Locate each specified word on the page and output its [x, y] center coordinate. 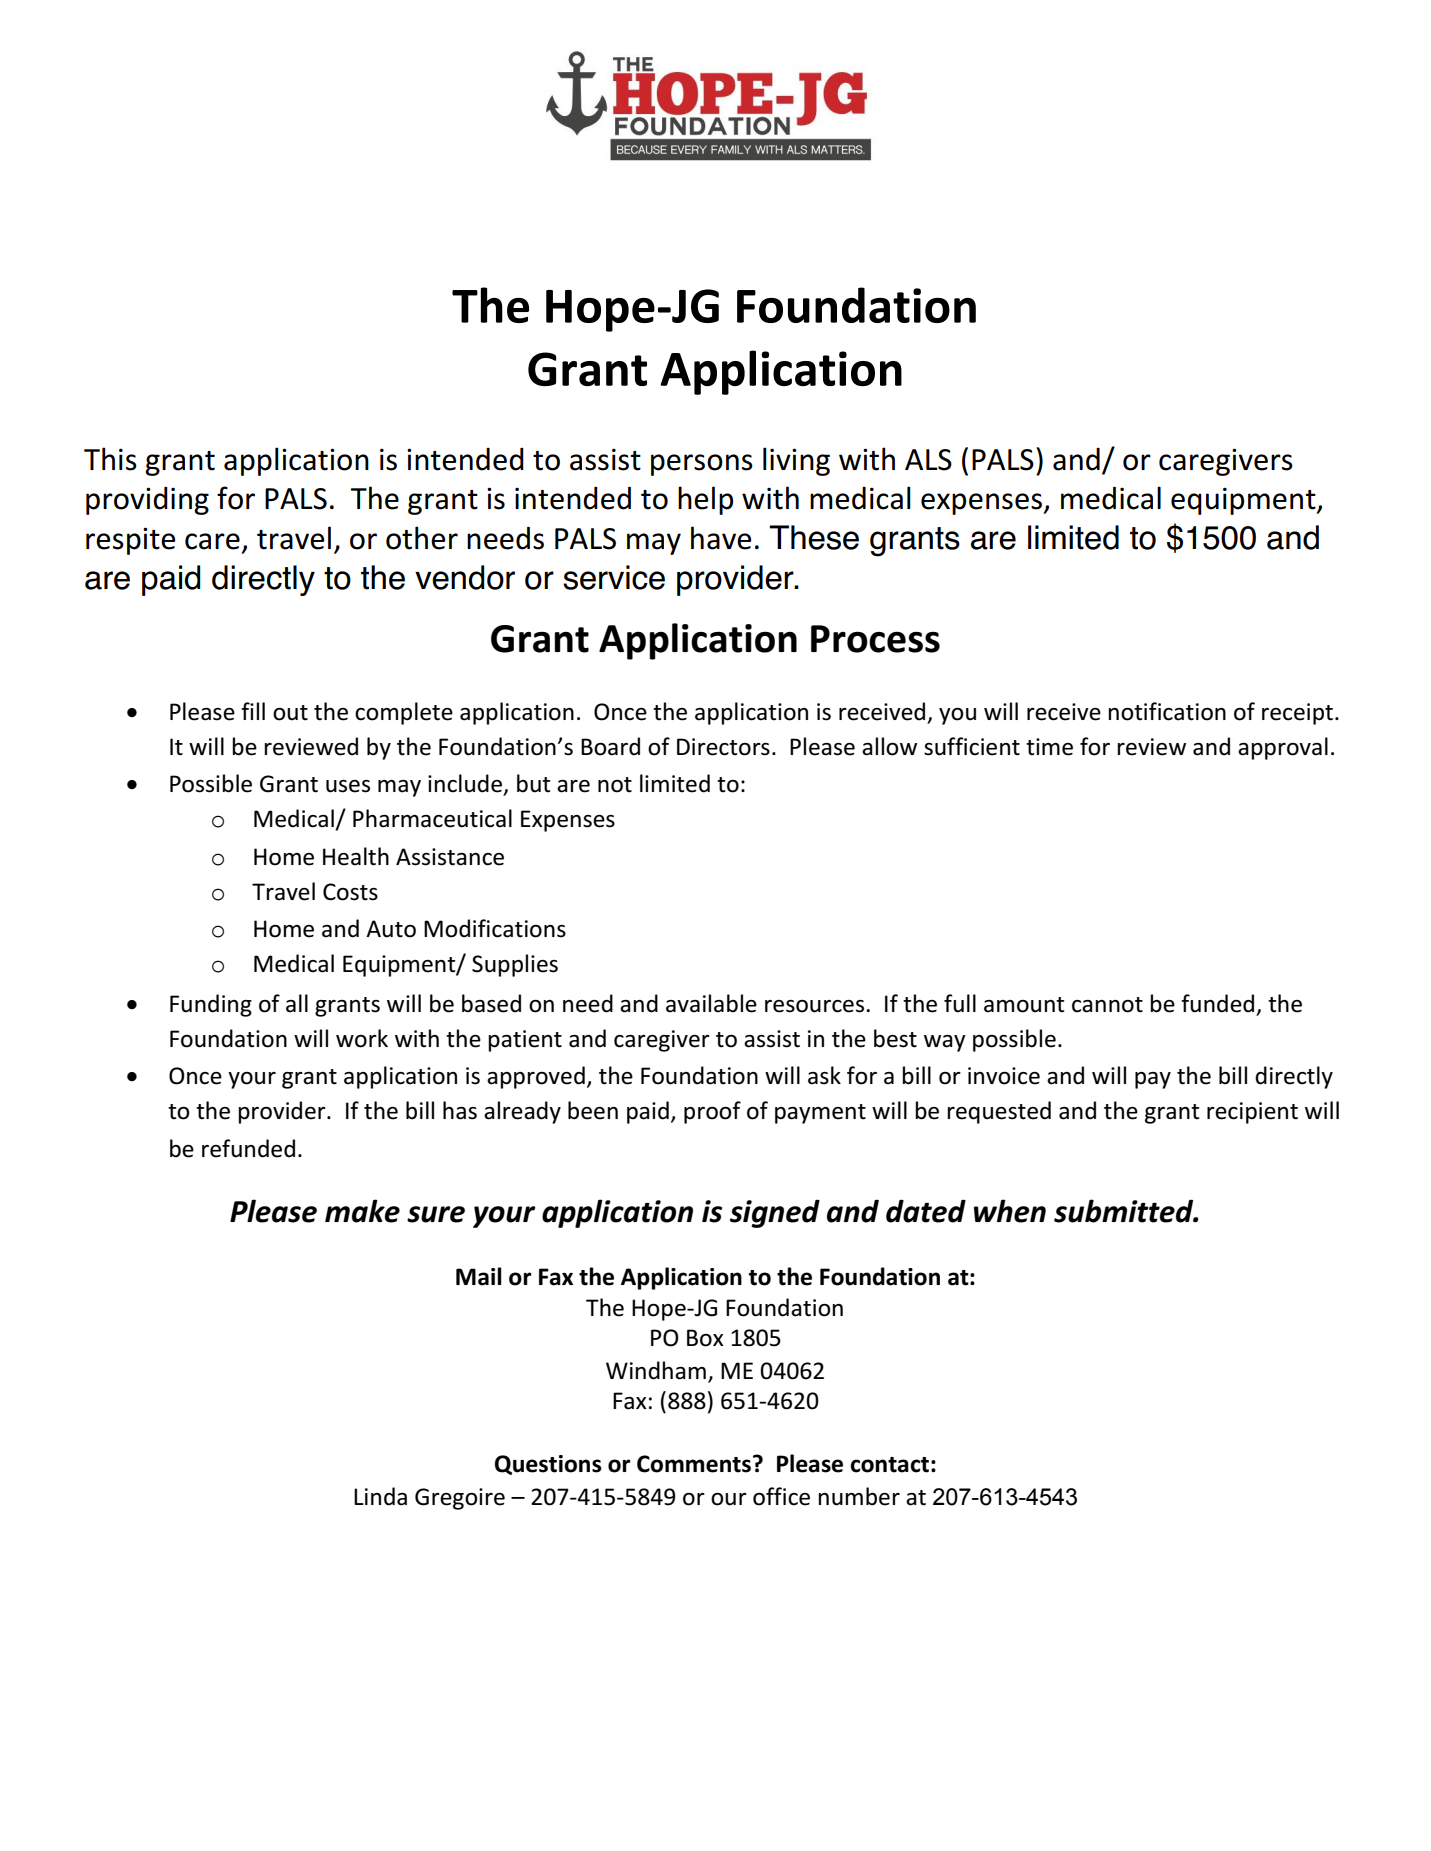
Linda [380, 1496]
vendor [465, 577]
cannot [1107, 1005]
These [814, 537]
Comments [694, 1464]
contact [889, 1465]
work [362, 1038]
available [711, 1003]
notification [1167, 711]
